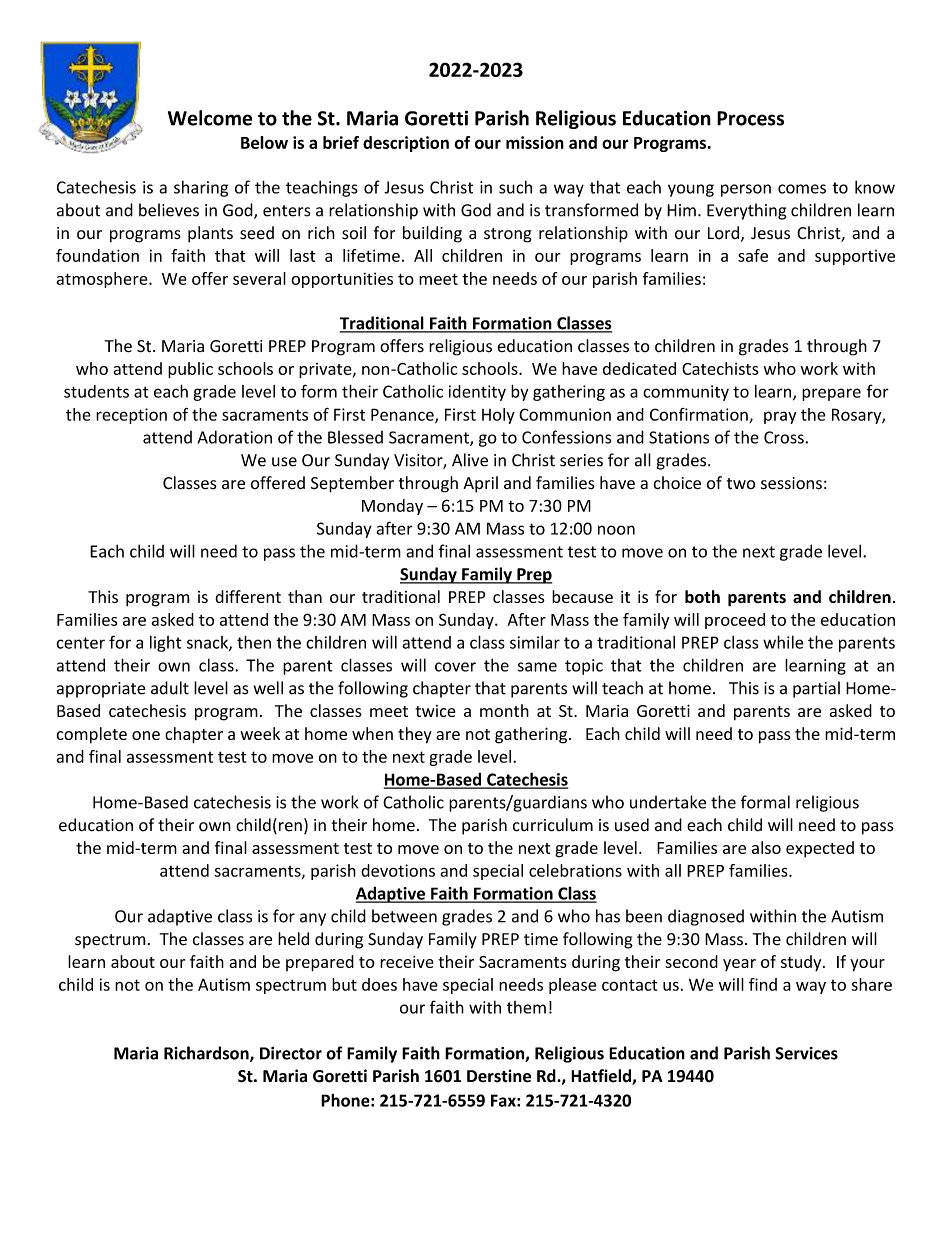  Describe the element at coordinates (248, 596) in the screenshot. I see `different` at that location.
